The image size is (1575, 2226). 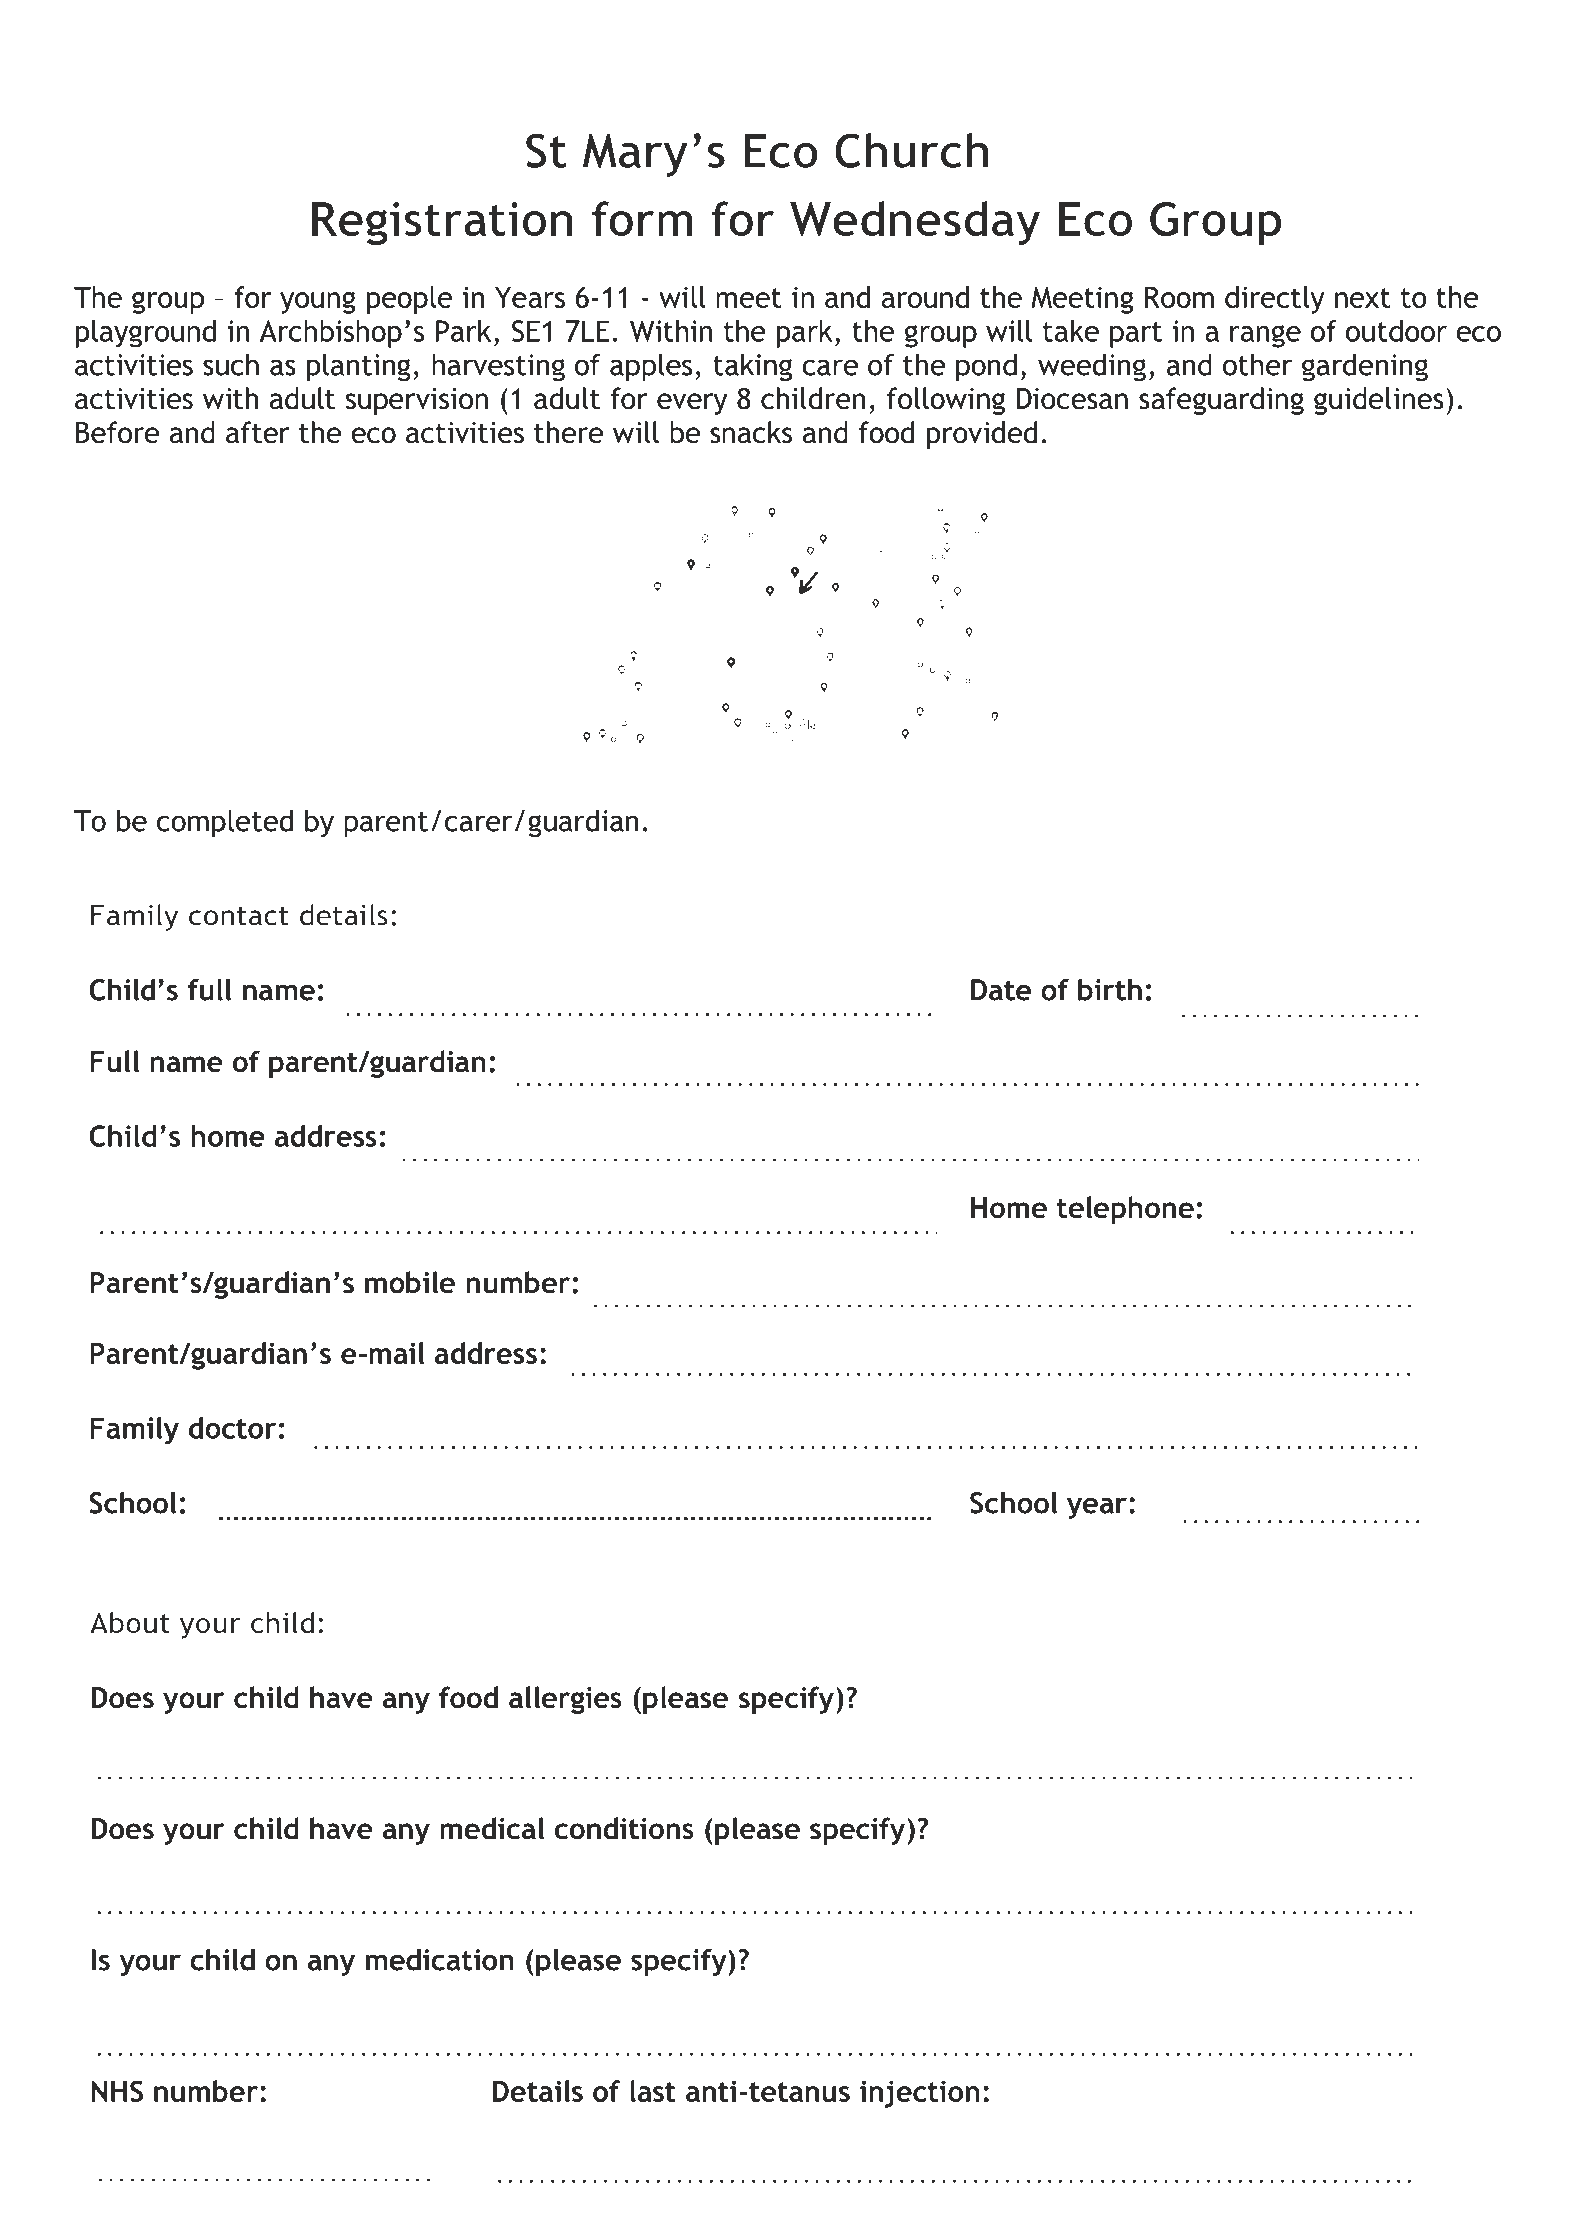 I want to click on form, so click(x=642, y=219).
